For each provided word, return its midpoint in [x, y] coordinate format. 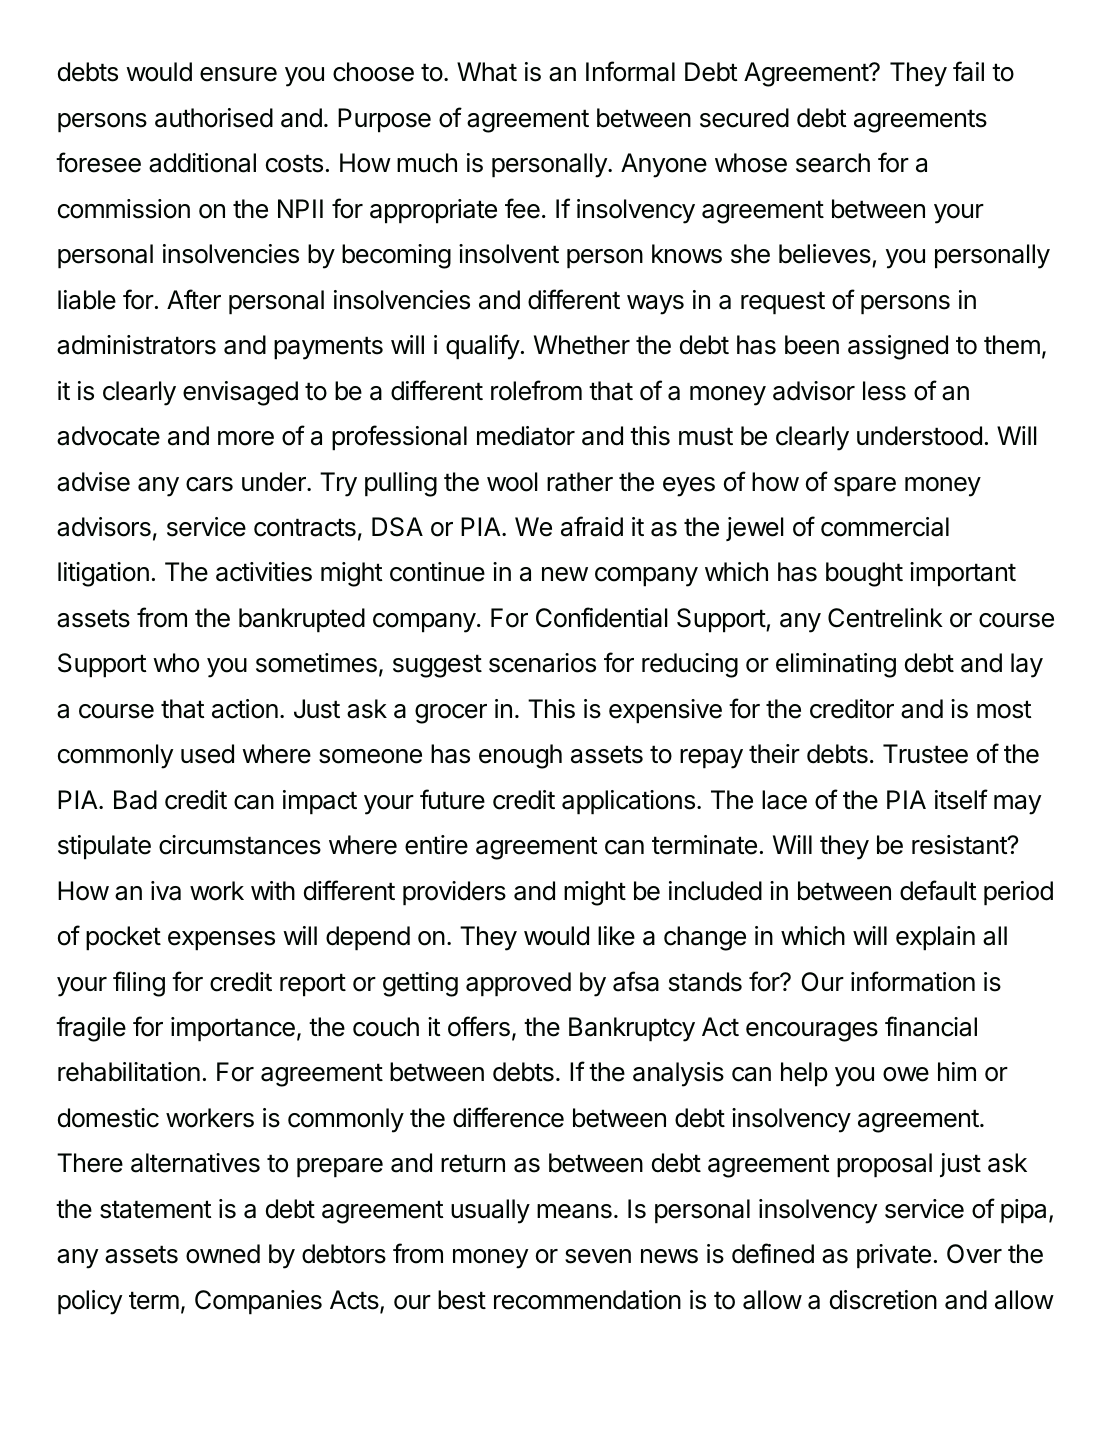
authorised [214, 118]
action [245, 709]
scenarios [542, 663]
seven [598, 1256]
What [487, 72]
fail [968, 71]
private [894, 1256]
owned [223, 1254]
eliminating [836, 665]
